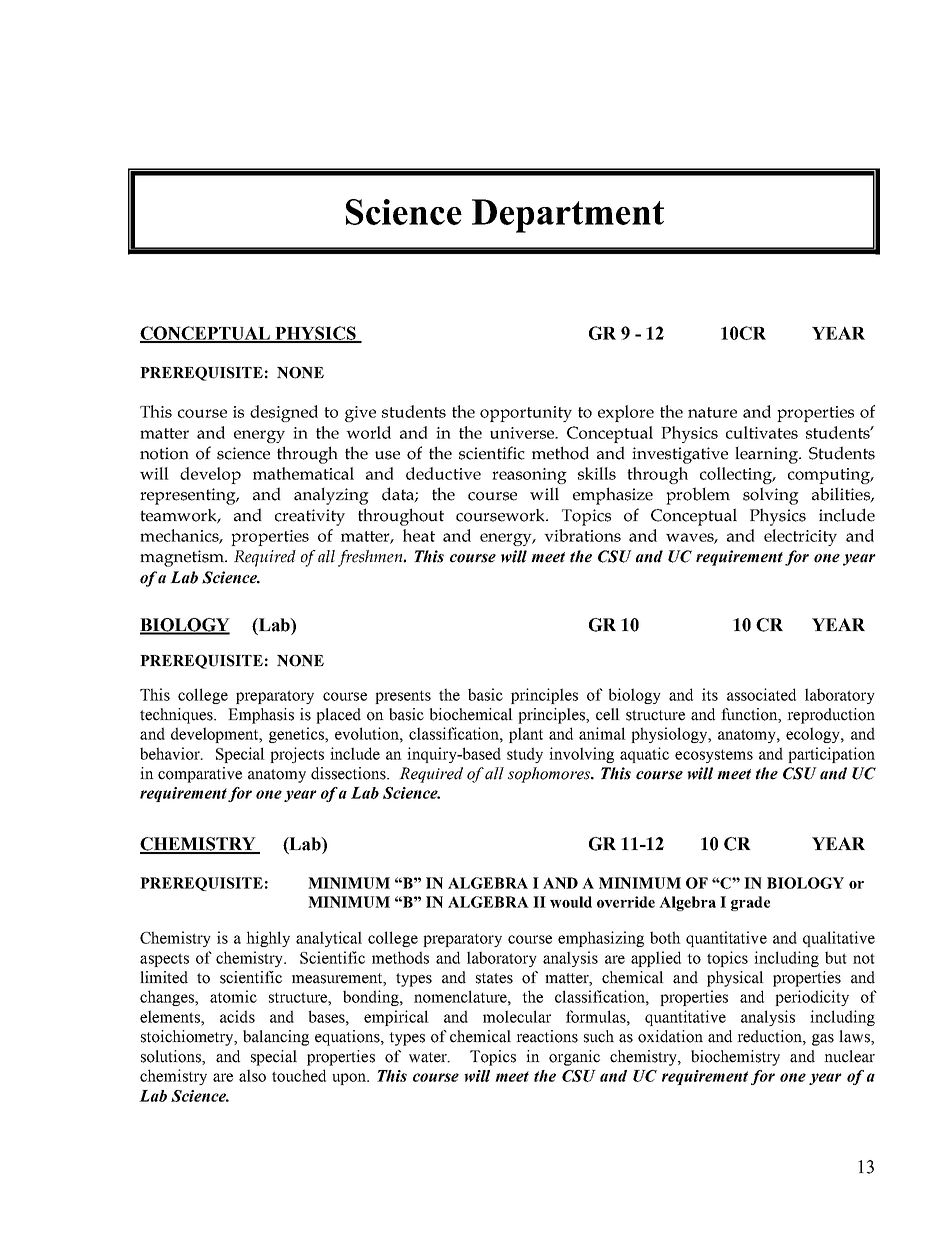 Image resolution: width=952 pixels, height=1233 pixels. I want to click on nature, so click(712, 412).
